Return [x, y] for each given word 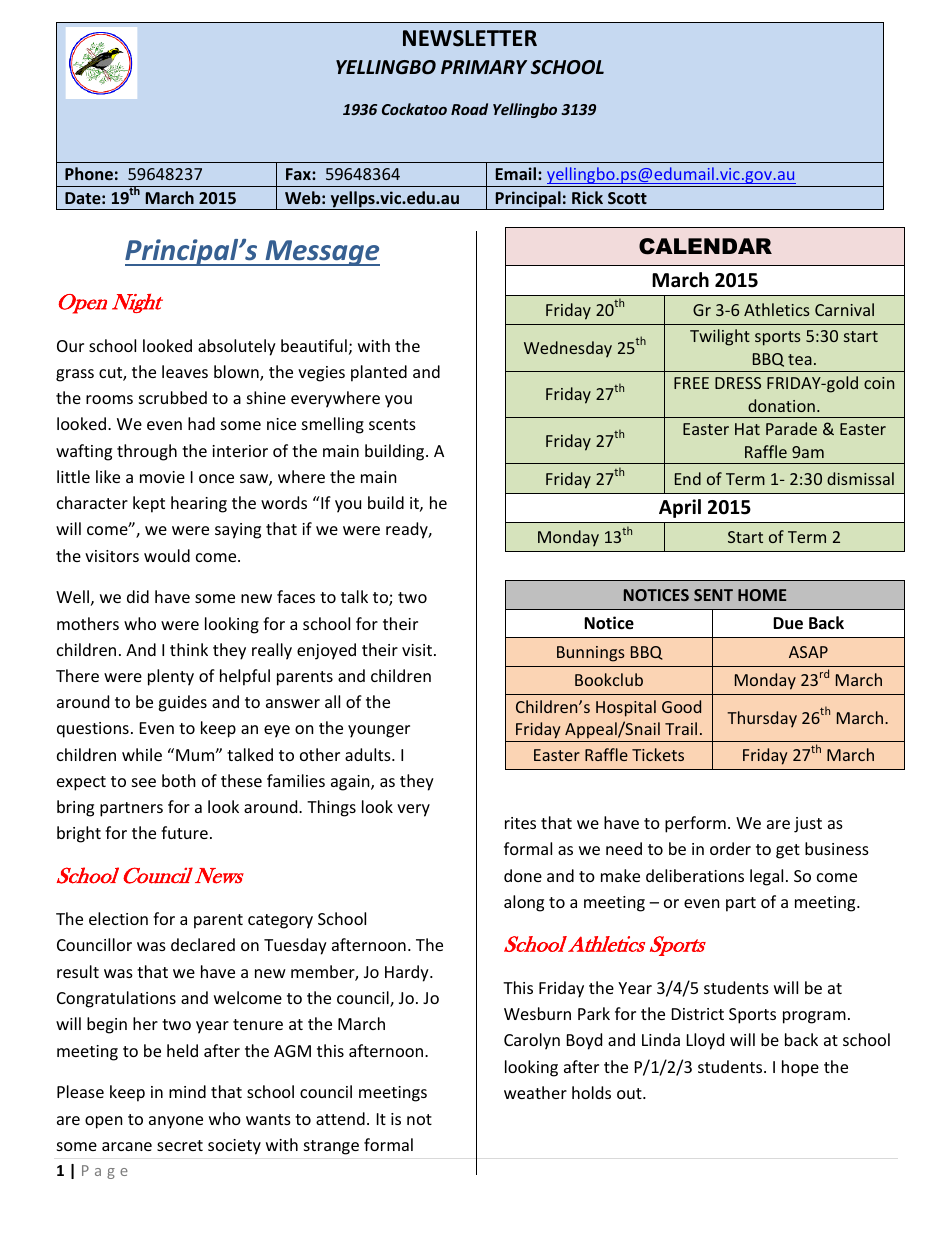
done [523, 875]
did [138, 596]
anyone [176, 1122]
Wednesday [568, 349]
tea [800, 359]
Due [788, 623]
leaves [185, 371]
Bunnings [591, 654]
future [184, 832]
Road [469, 109]
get [788, 851]
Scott [627, 198]
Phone [89, 173]
